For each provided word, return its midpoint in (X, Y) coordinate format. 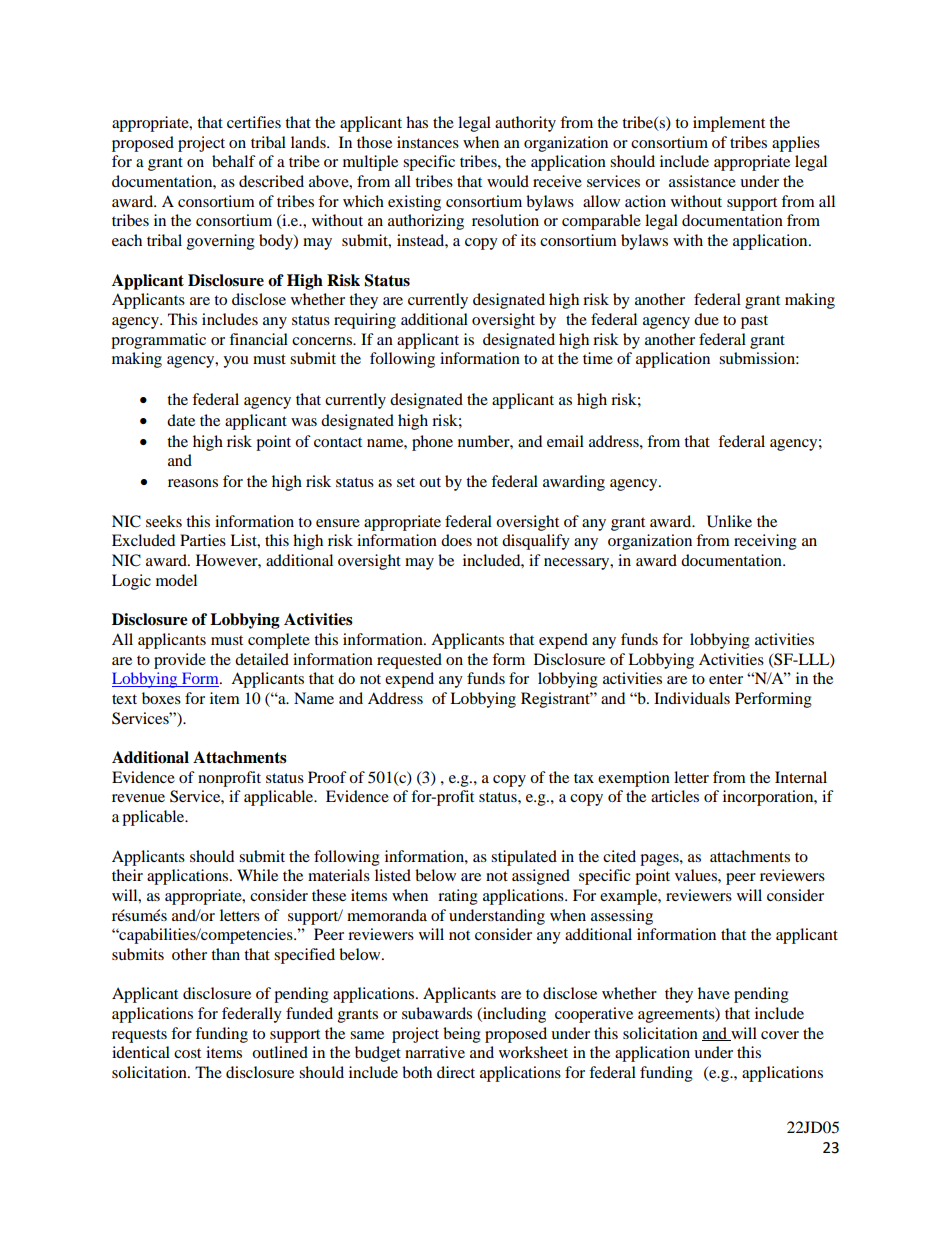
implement (729, 124)
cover (780, 1035)
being (462, 1035)
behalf (234, 161)
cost (187, 1053)
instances (428, 142)
